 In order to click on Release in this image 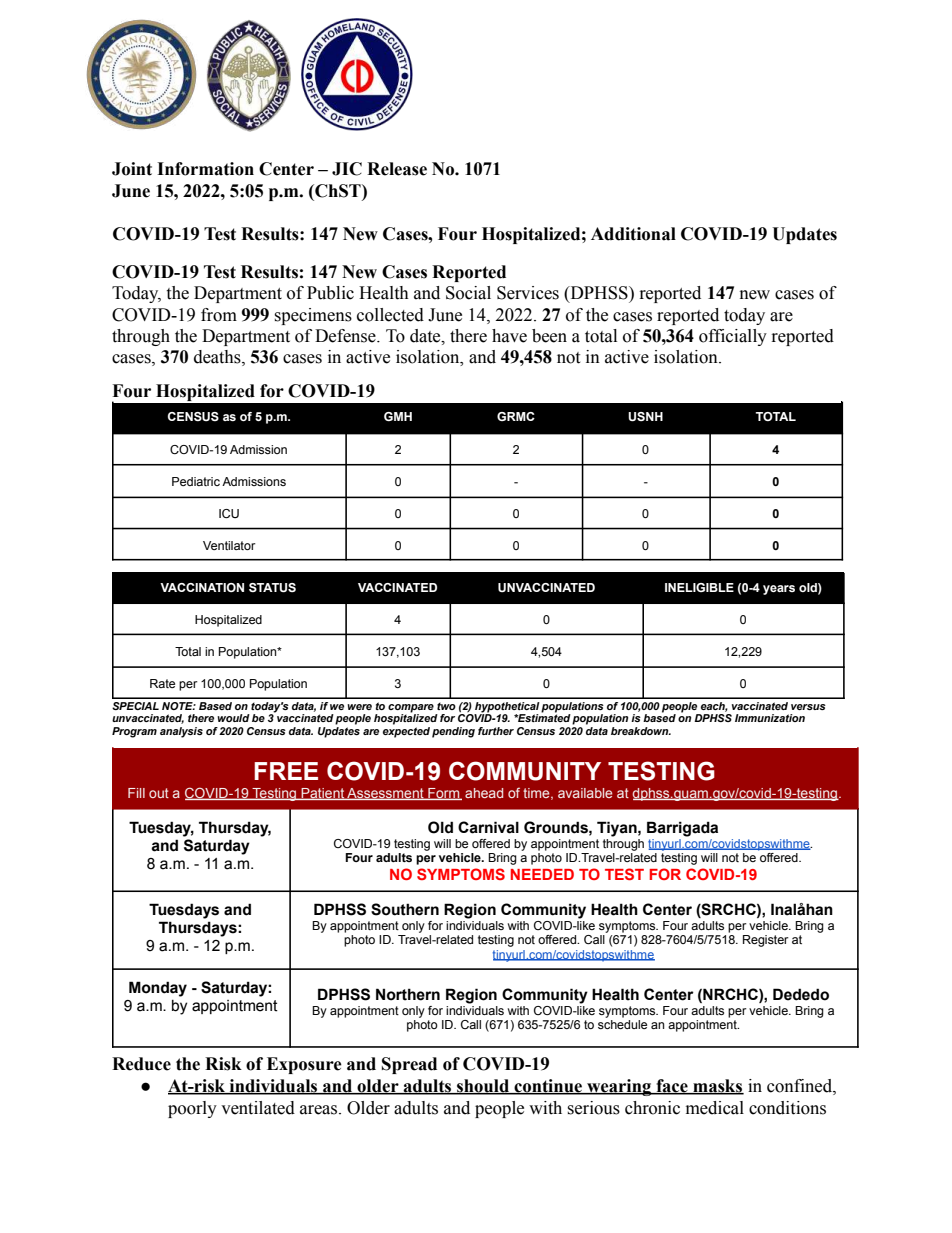, I will do `click(397, 169)`.
